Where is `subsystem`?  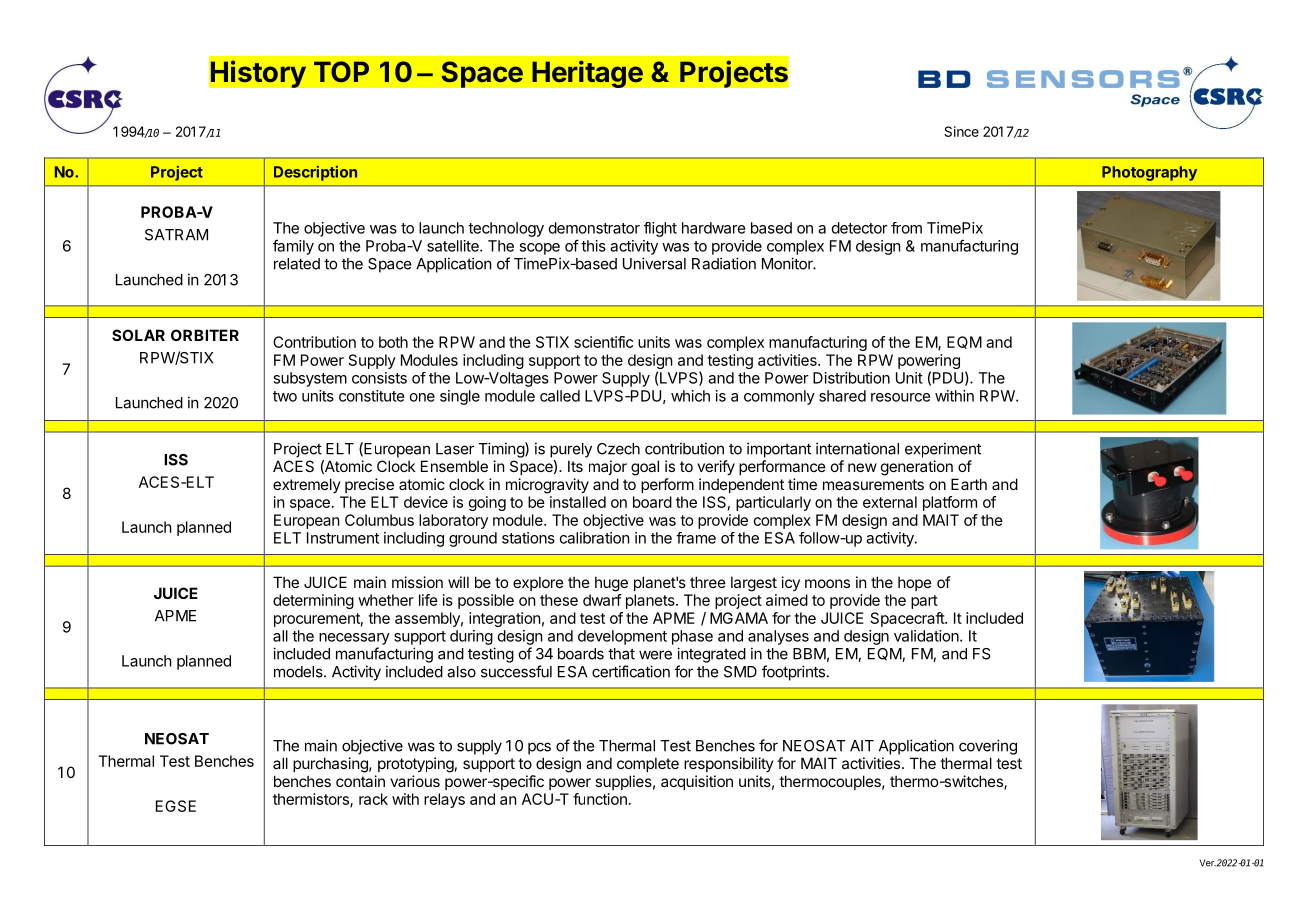 subsystem is located at coordinates (310, 379).
